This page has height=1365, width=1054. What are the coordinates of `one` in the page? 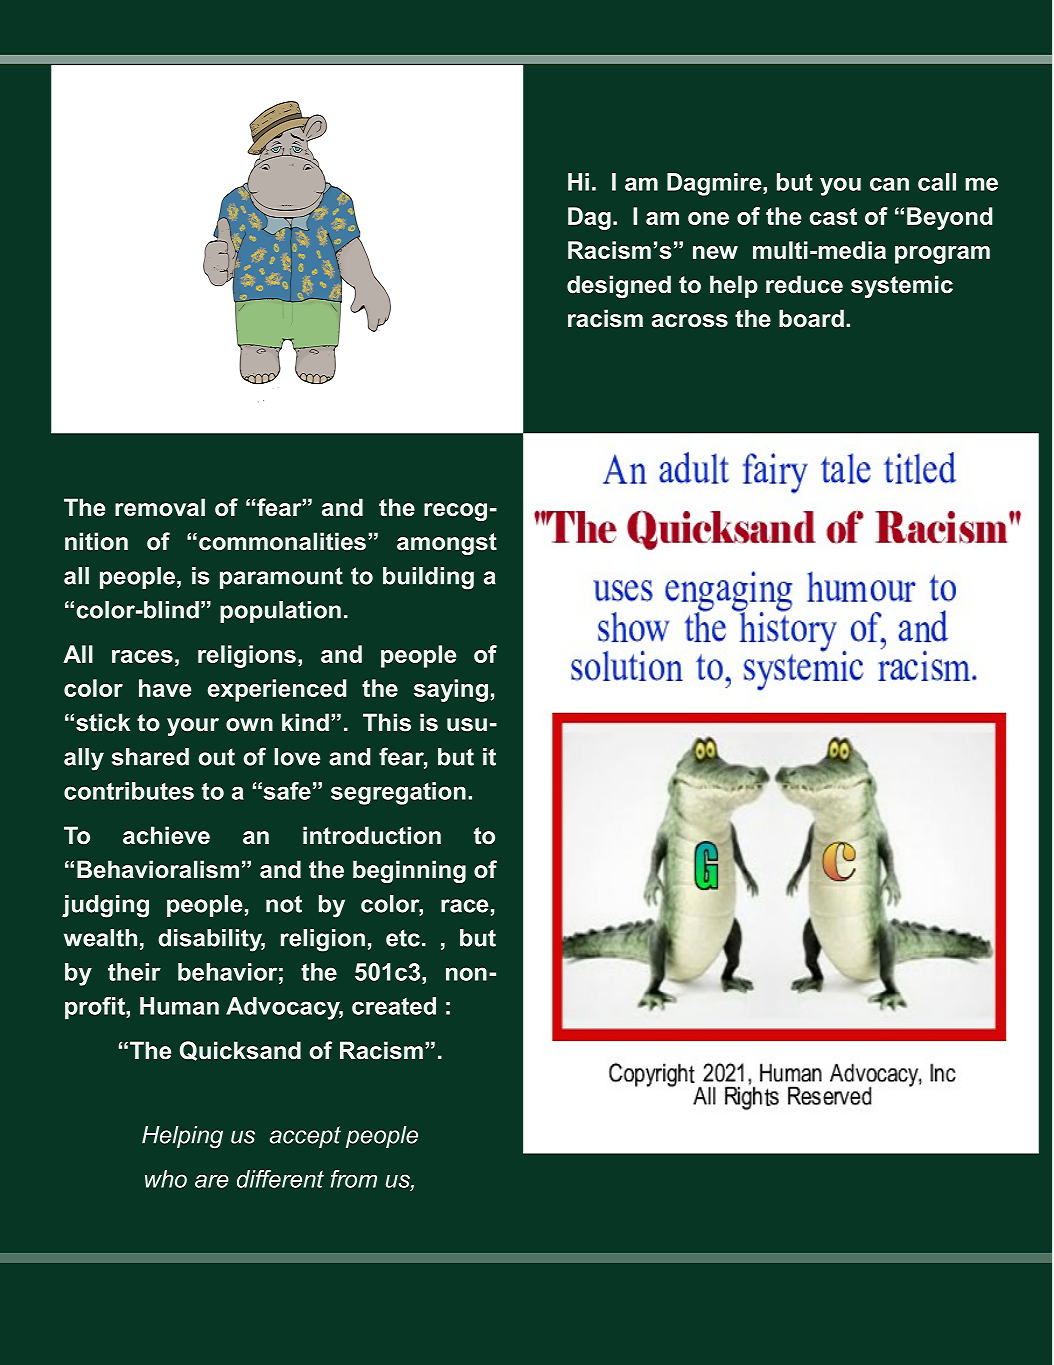 It's located at (708, 218).
